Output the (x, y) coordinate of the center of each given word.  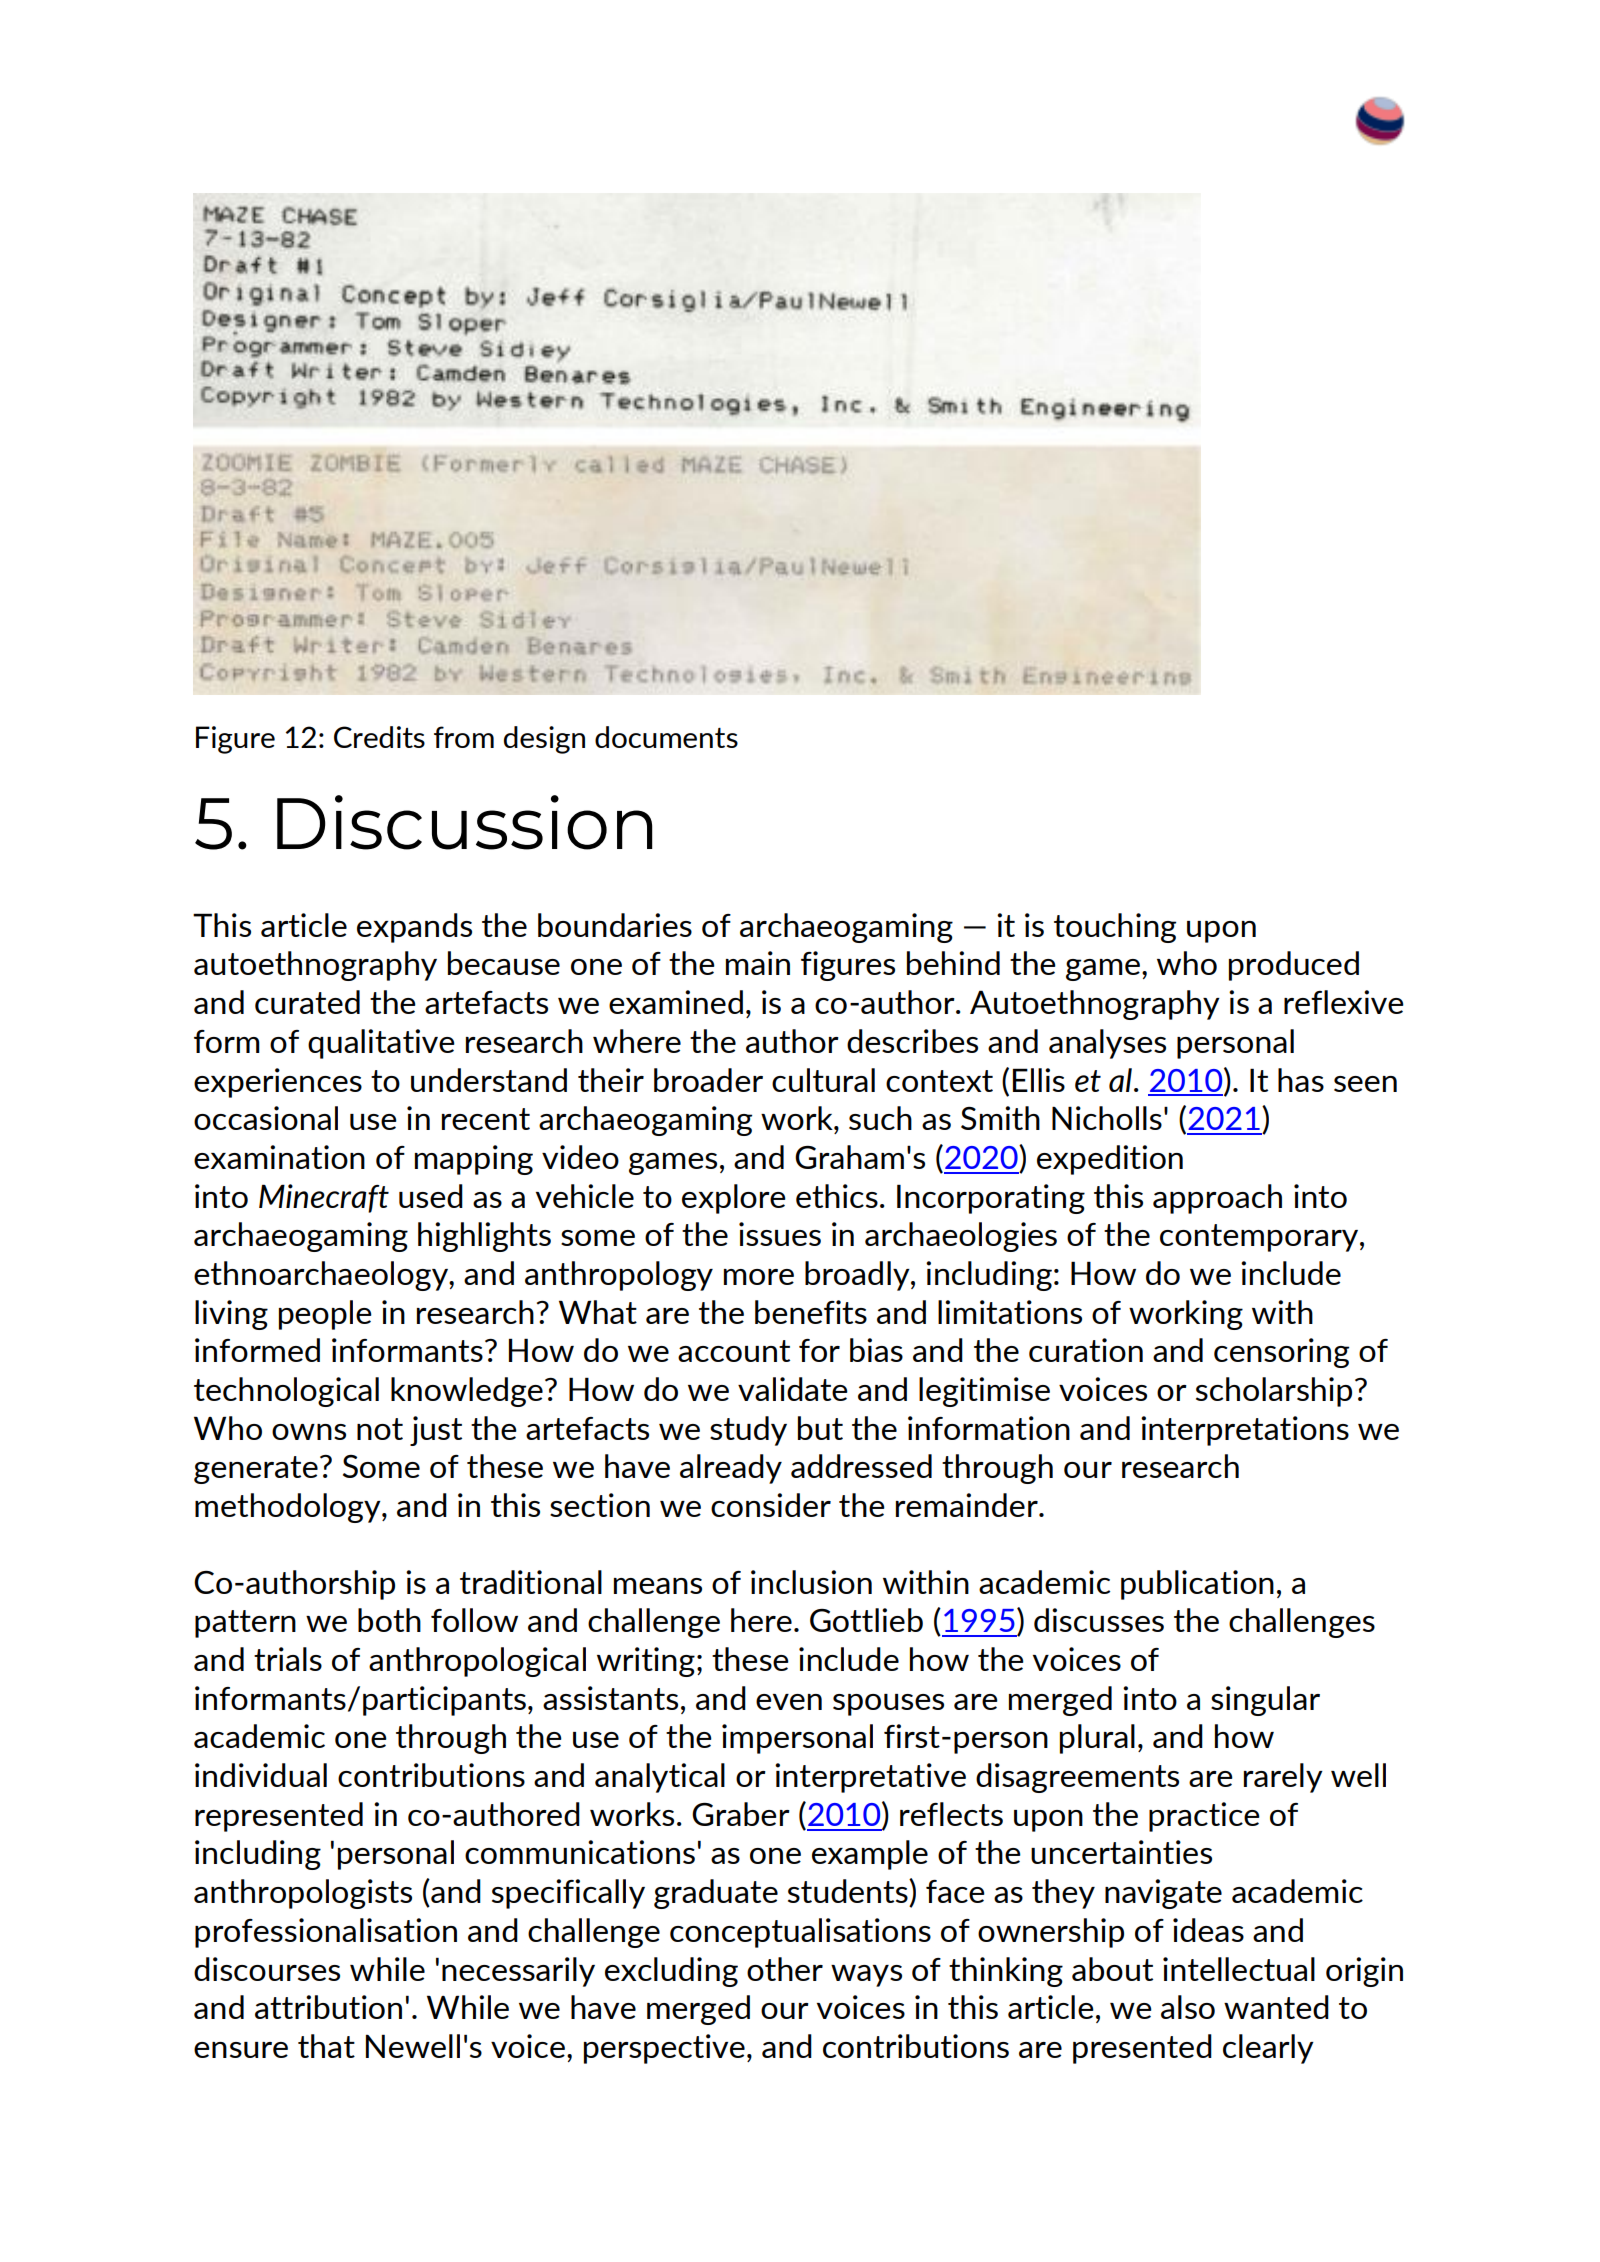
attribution (328, 2007)
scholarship (1274, 1392)
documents (666, 737)
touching (1115, 928)
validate (793, 1389)
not (380, 1429)
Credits (379, 737)
